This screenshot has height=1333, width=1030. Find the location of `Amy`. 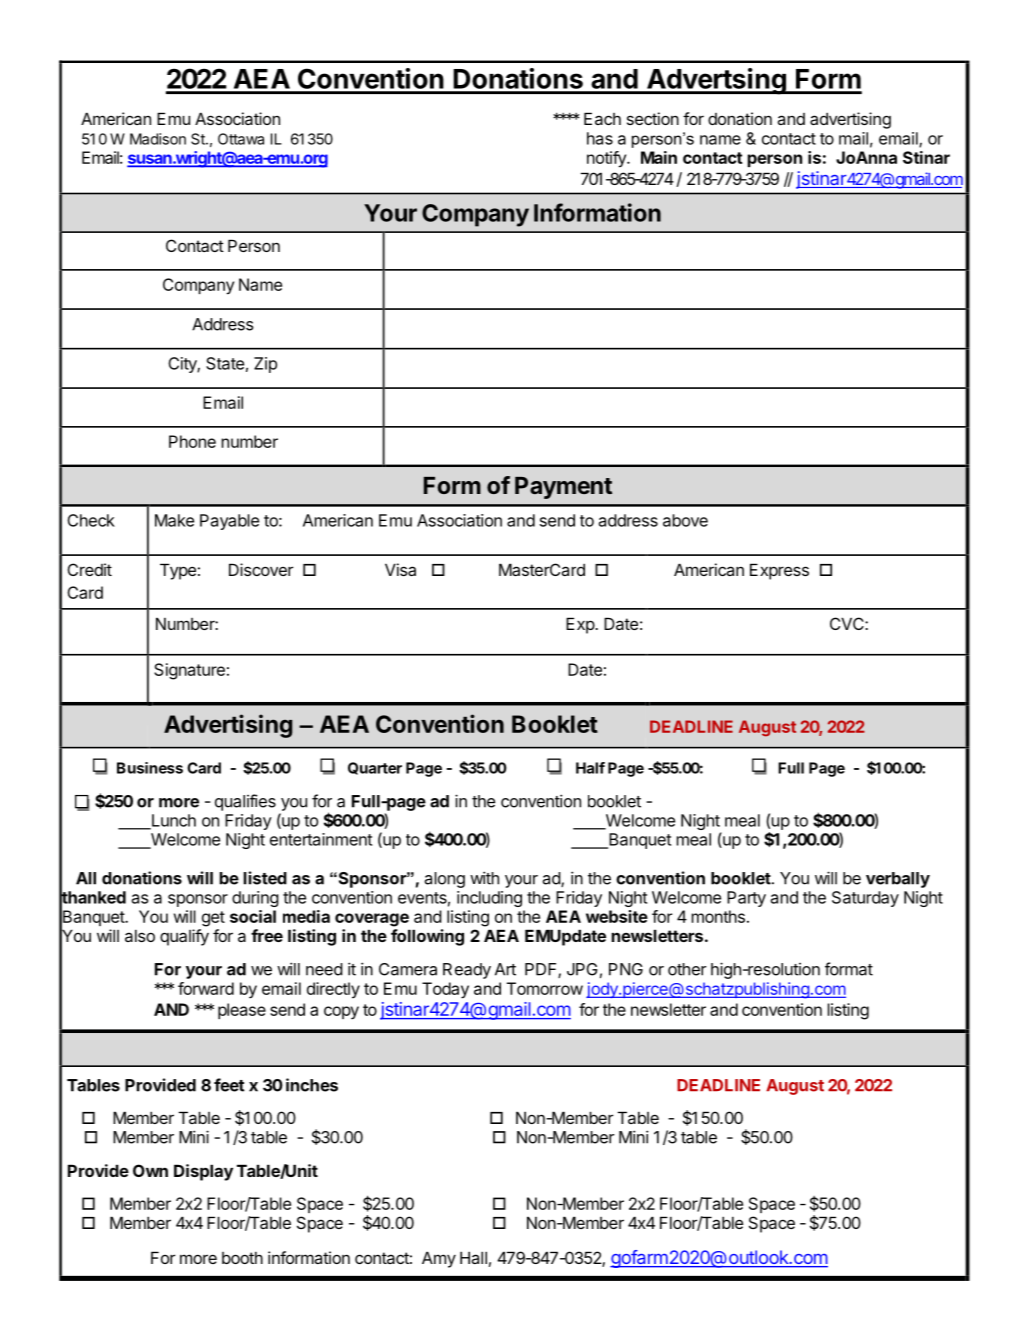

Amy is located at coordinates (439, 1259).
